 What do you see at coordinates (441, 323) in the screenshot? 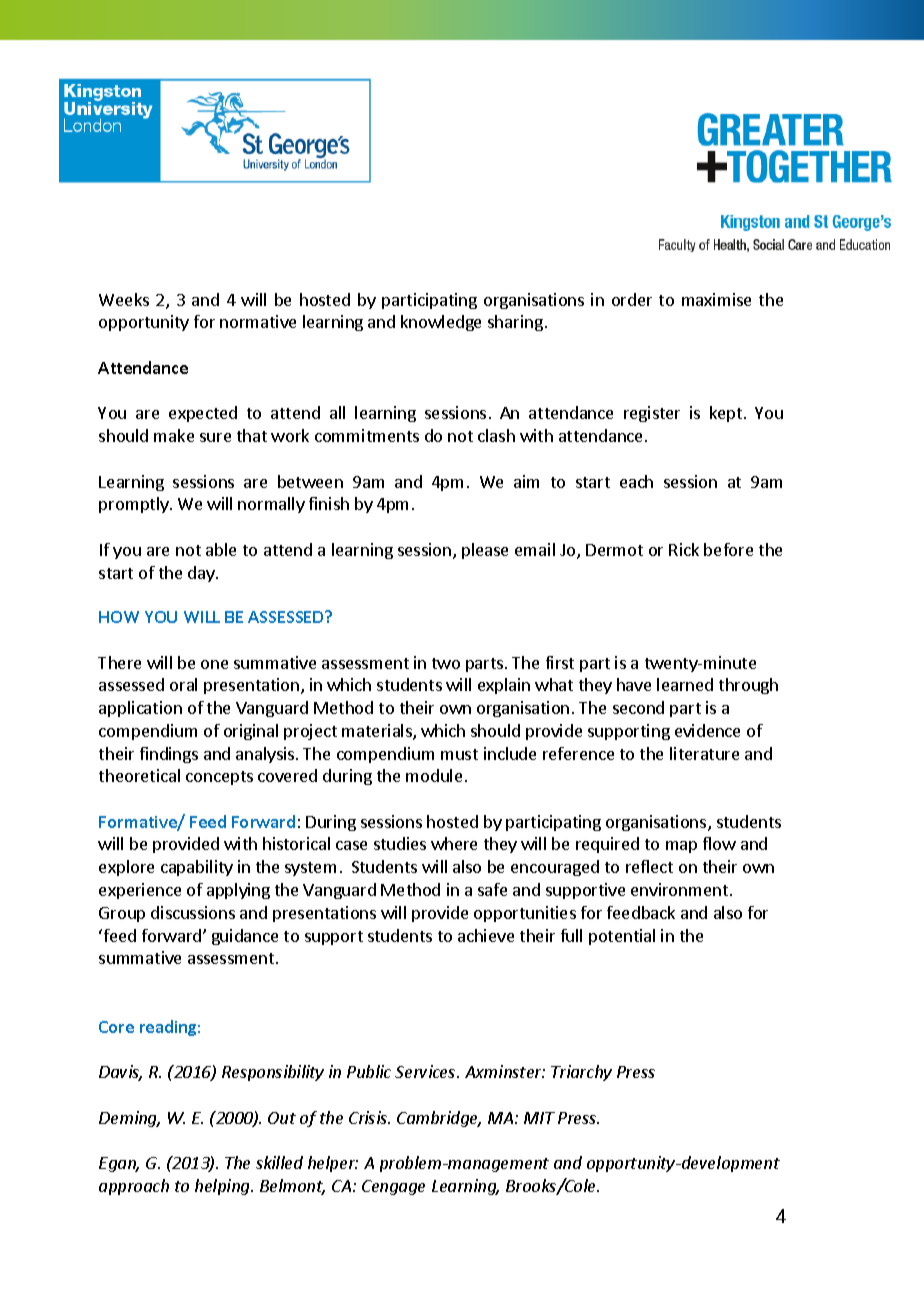
I see `knowledge` at bounding box center [441, 323].
